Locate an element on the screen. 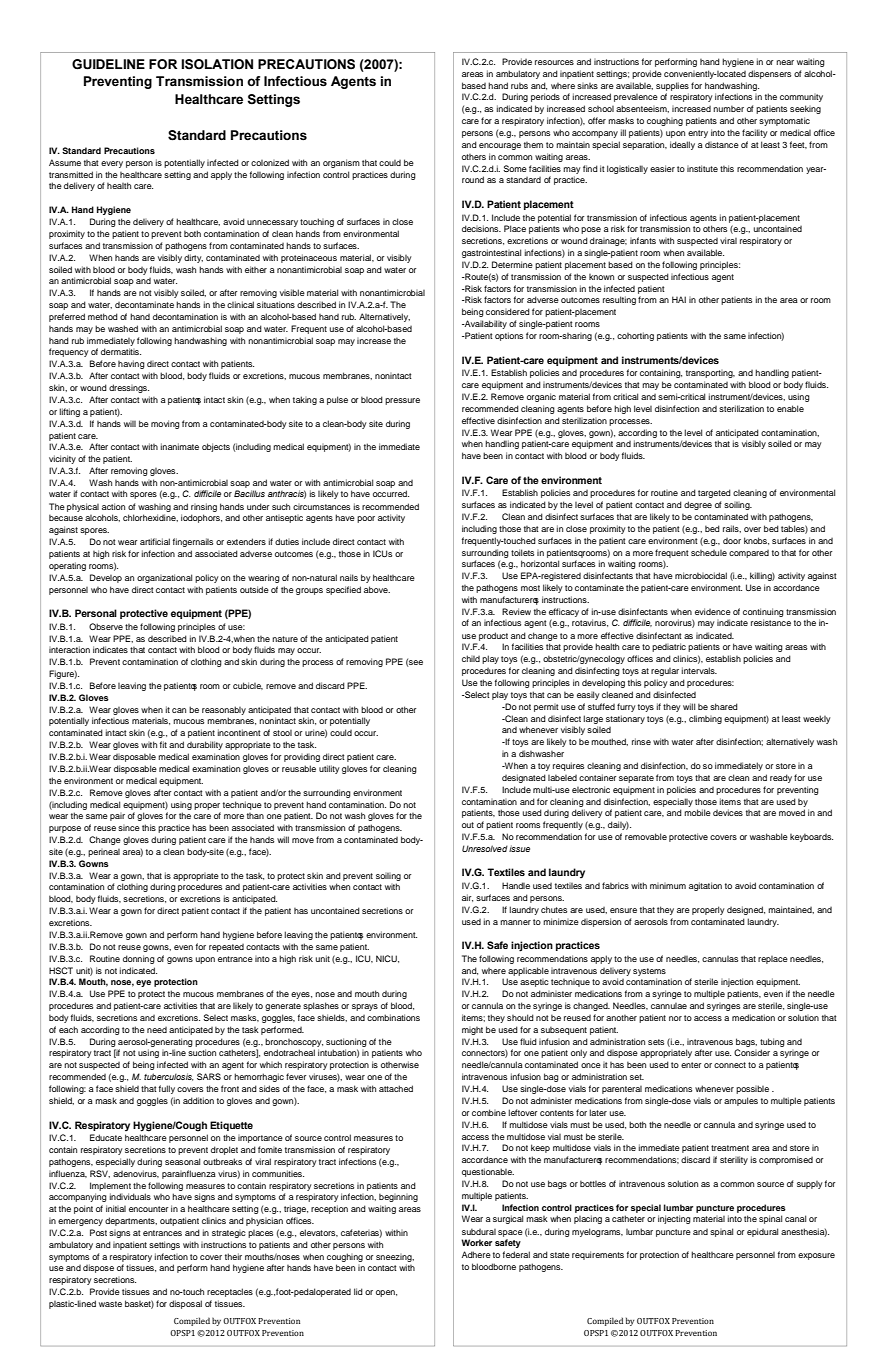 The image size is (887, 1372). Adhere is located at coordinates (476, 1254).
